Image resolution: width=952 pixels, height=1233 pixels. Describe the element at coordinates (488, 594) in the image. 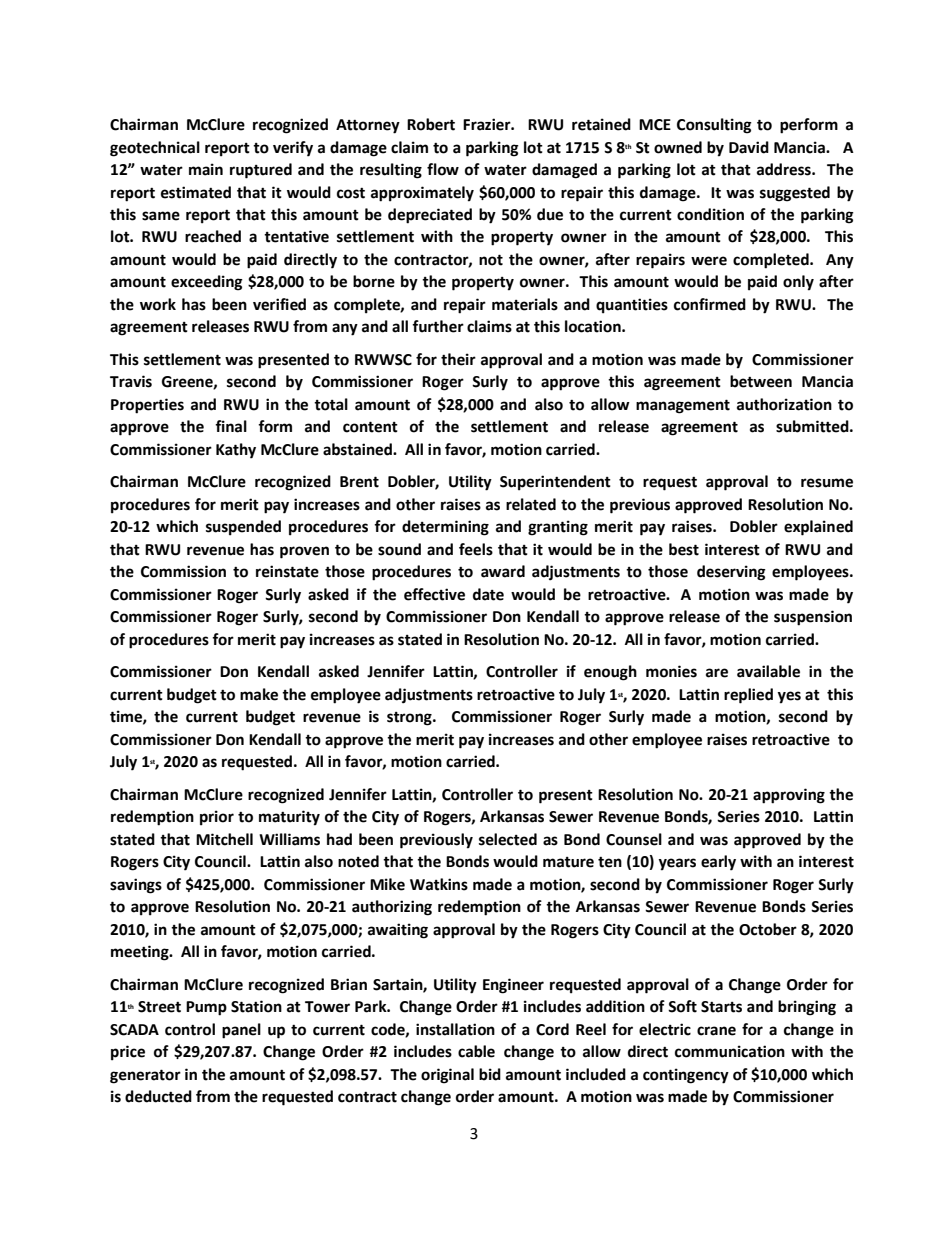

I see `date` at that location.
